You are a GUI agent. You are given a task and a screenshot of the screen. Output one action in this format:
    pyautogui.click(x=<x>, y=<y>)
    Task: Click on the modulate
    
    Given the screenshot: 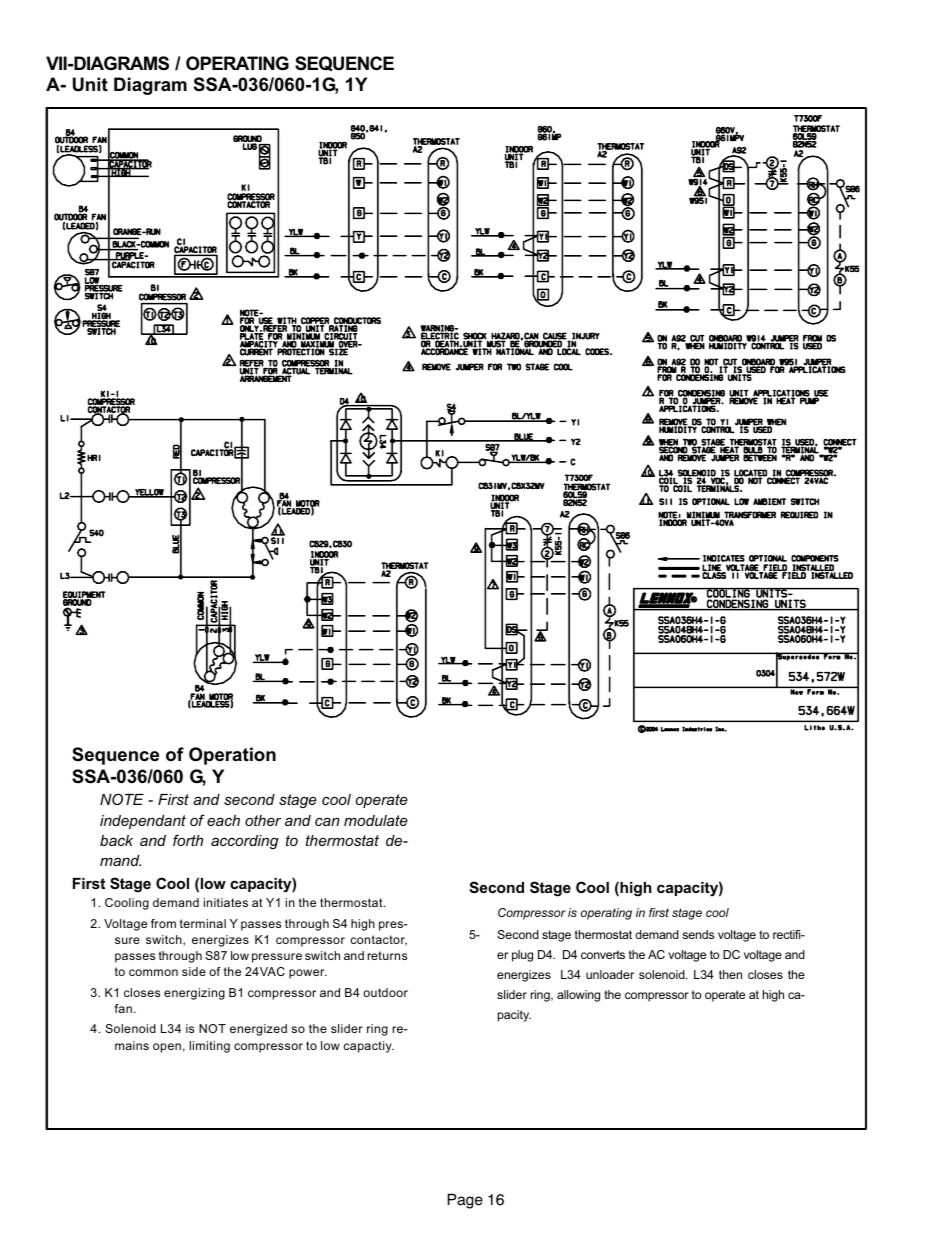 What is the action you would take?
    pyautogui.click(x=376, y=820)
